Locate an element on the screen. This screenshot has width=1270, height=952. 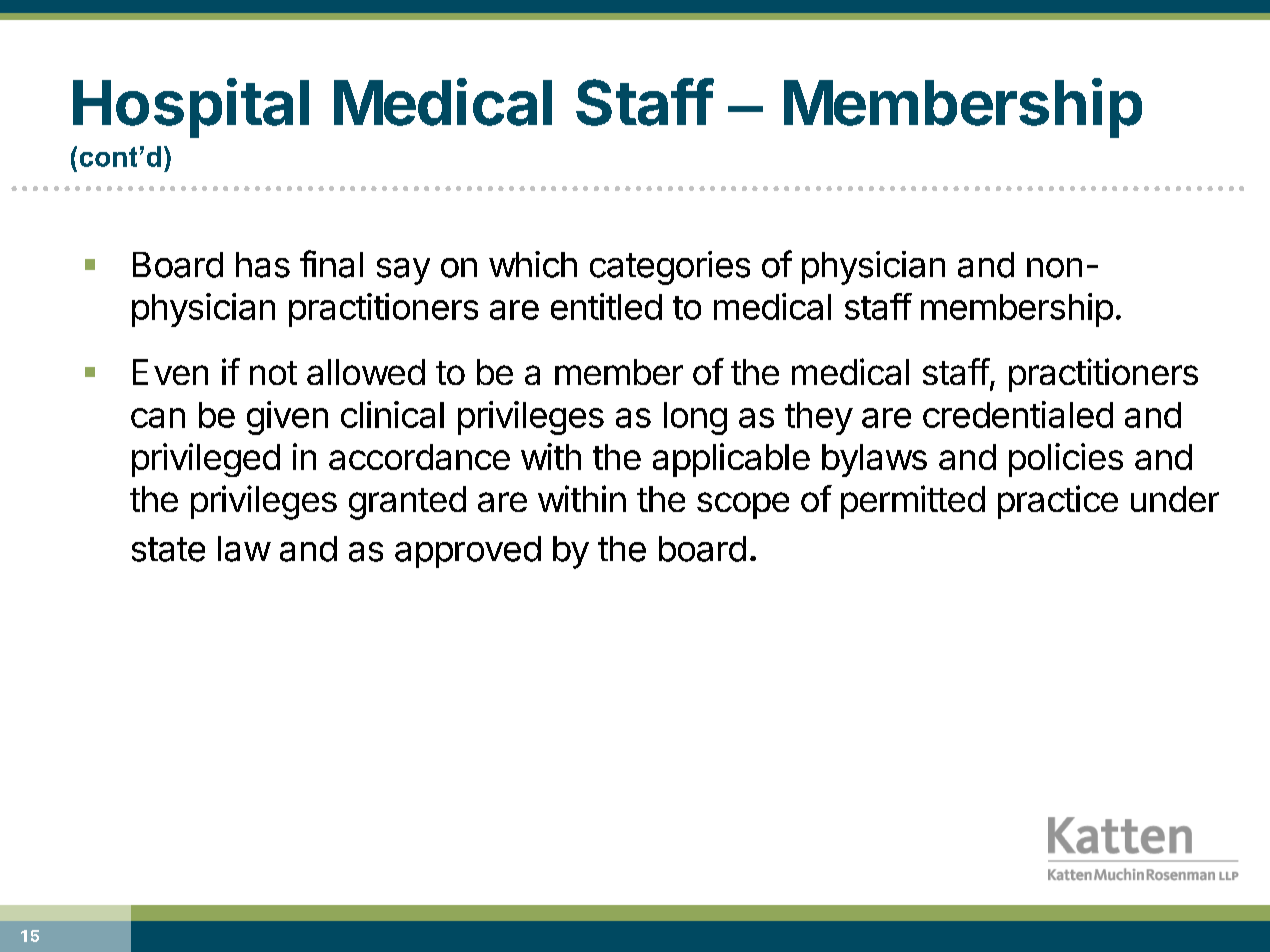
categories is located at coordinates (670, 268).
